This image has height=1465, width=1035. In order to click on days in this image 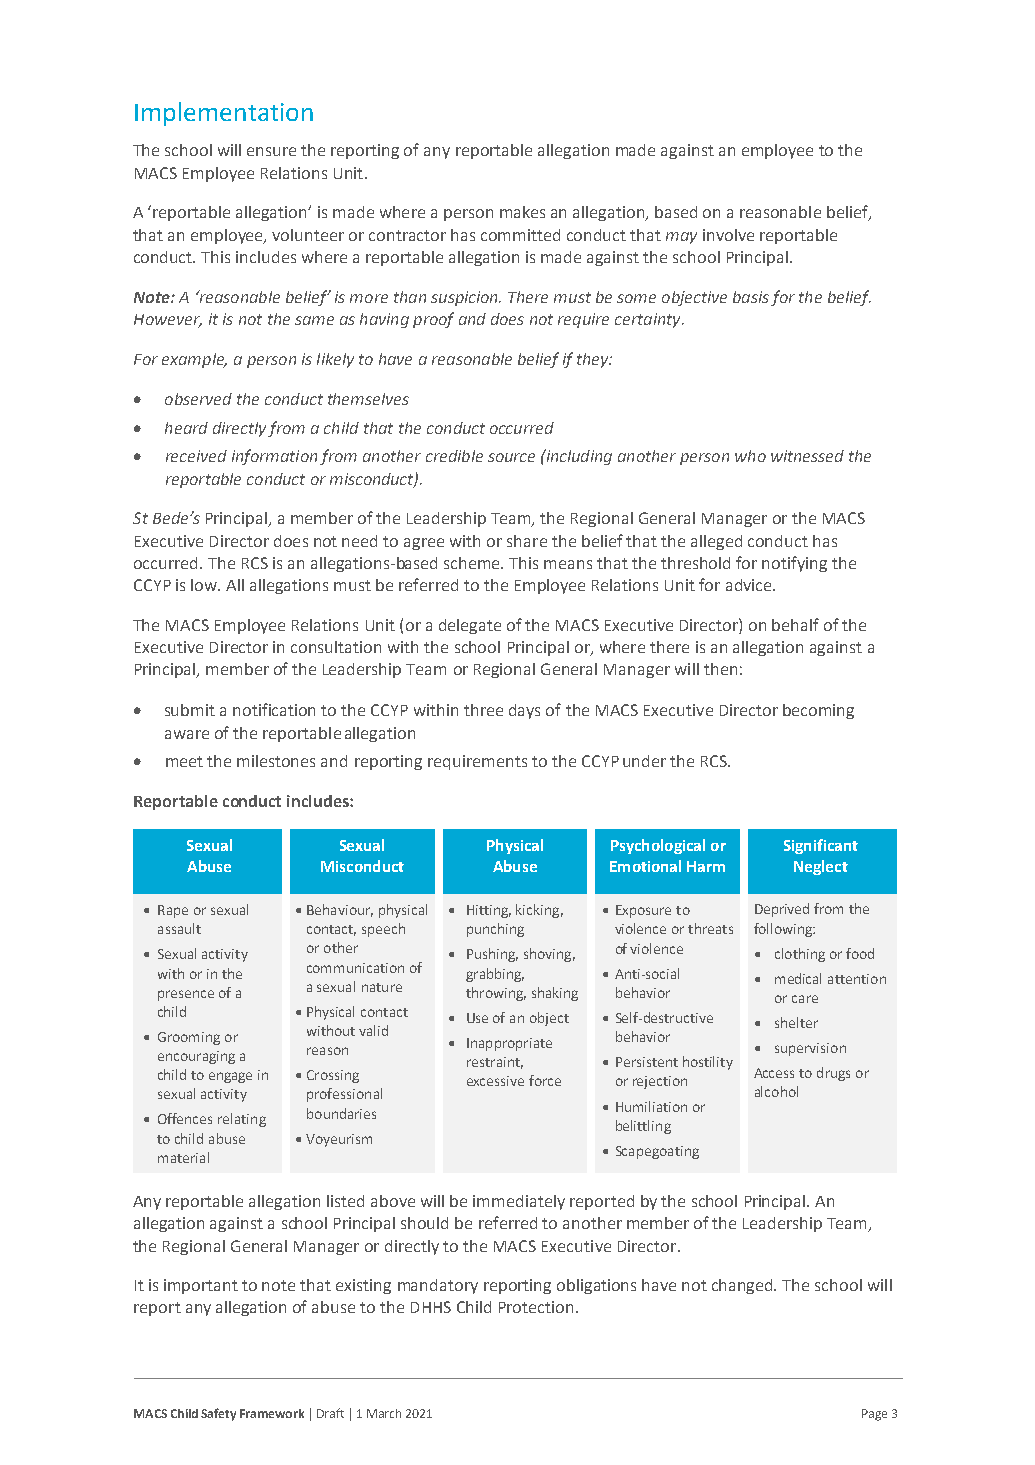, I will do `click(524, 711)`.
